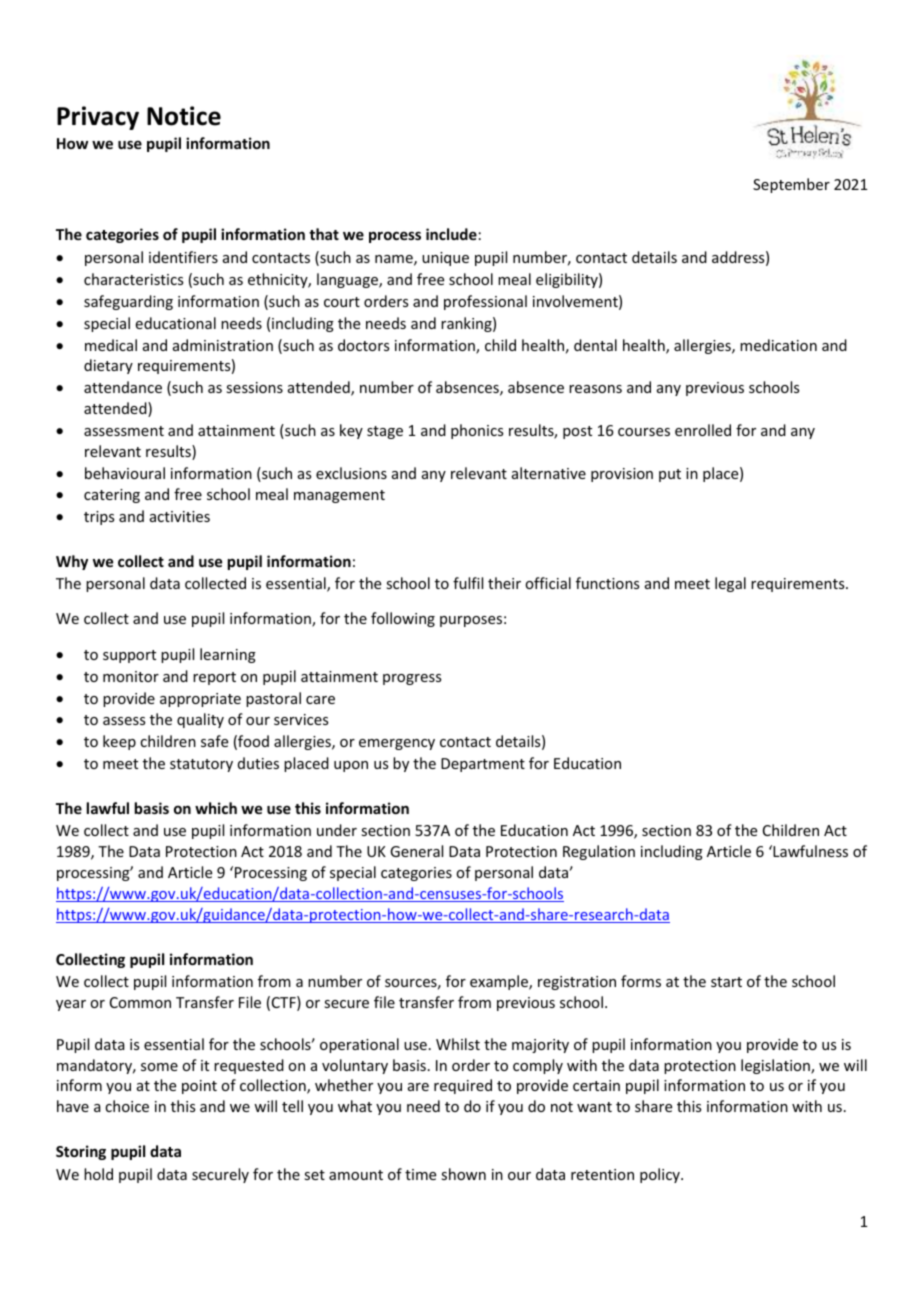 The image size is (924, 1308). Describe the element at coordinates (420, 1174) in the screenshot. I see `time` at that location.
